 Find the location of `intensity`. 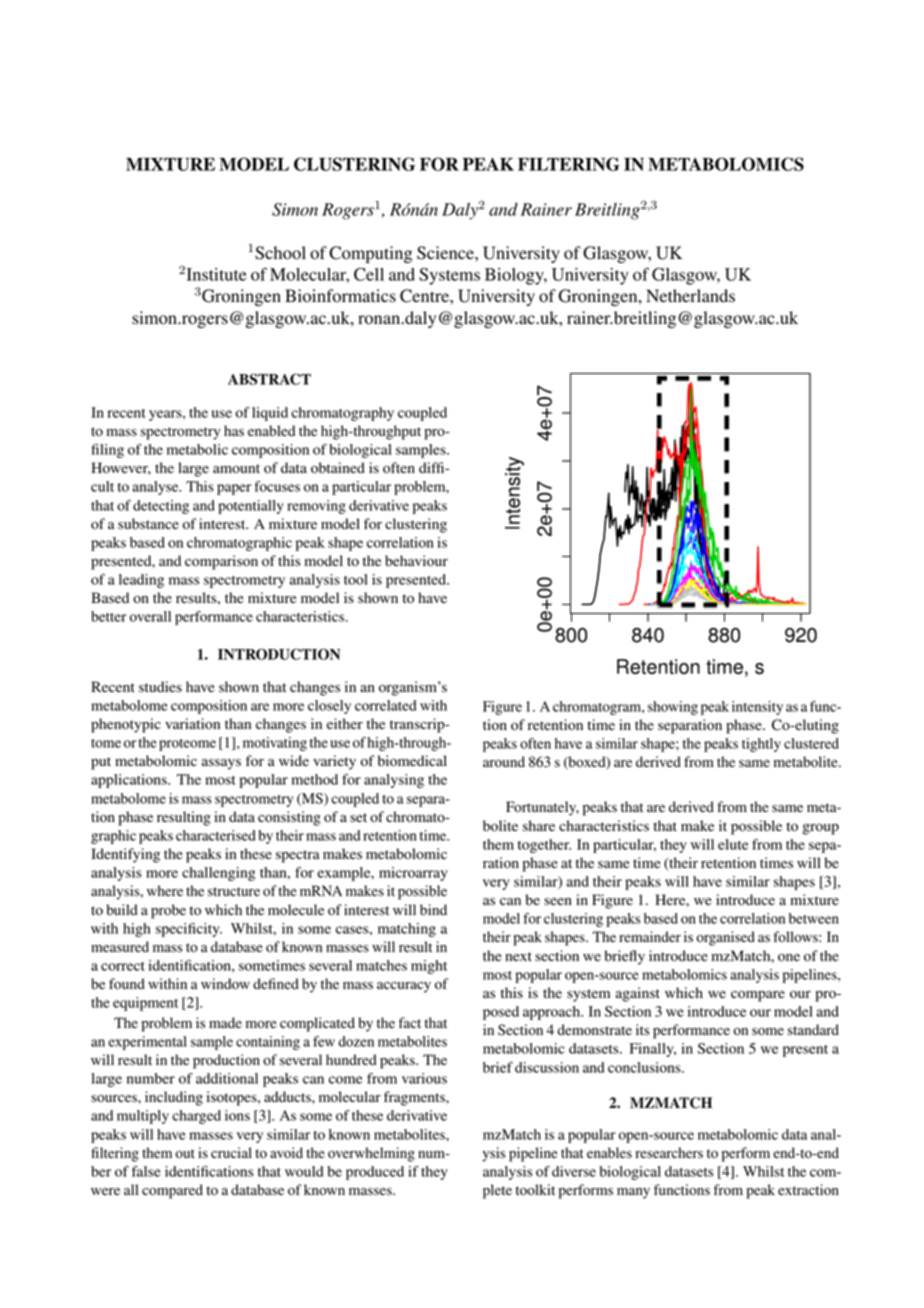

intensity is located at coordinates (757, 708).
